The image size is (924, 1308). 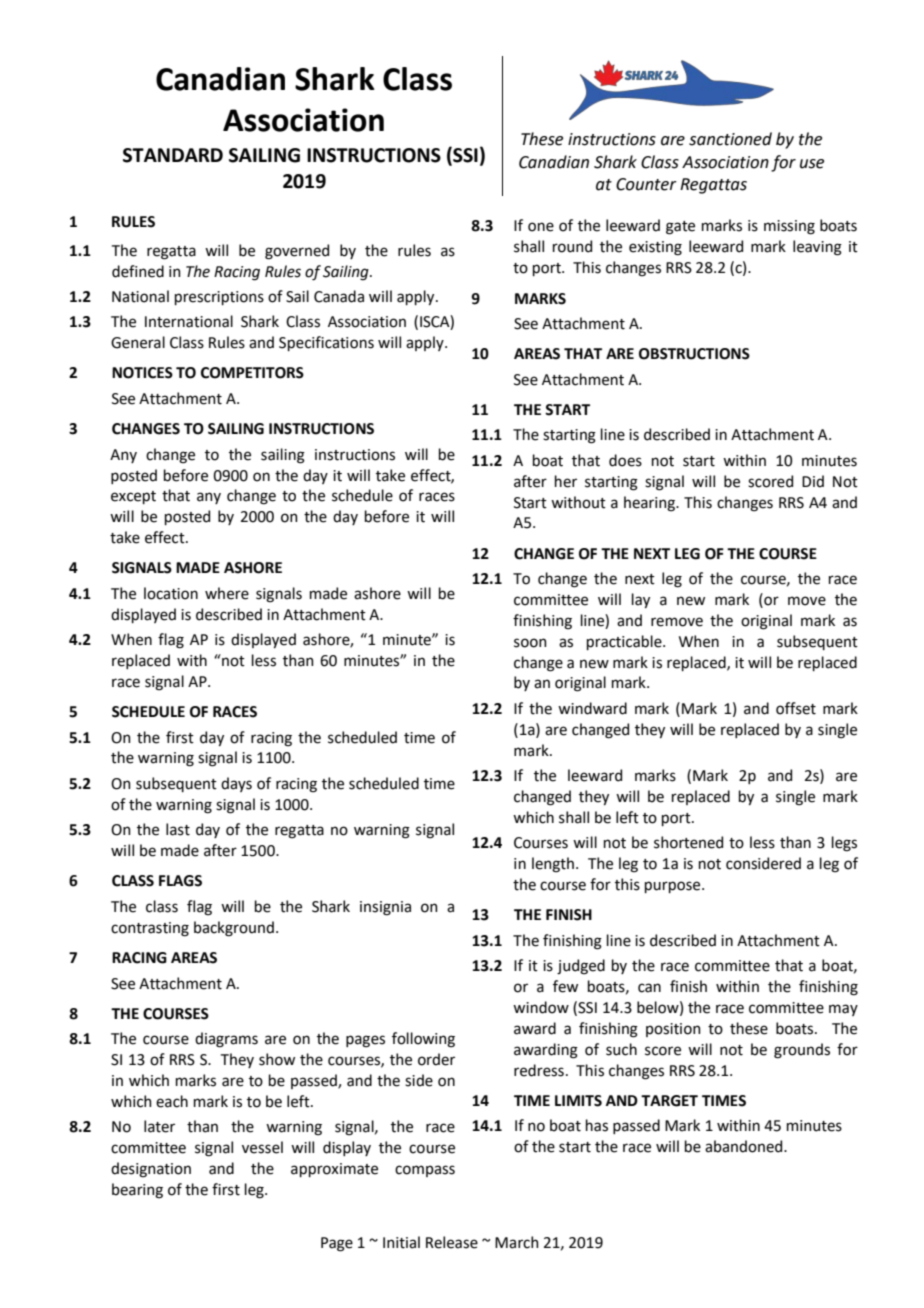 What do you see at coordinates (137, 1191) in the image?
I see `bearing` at bounding box center [137, 1191].
